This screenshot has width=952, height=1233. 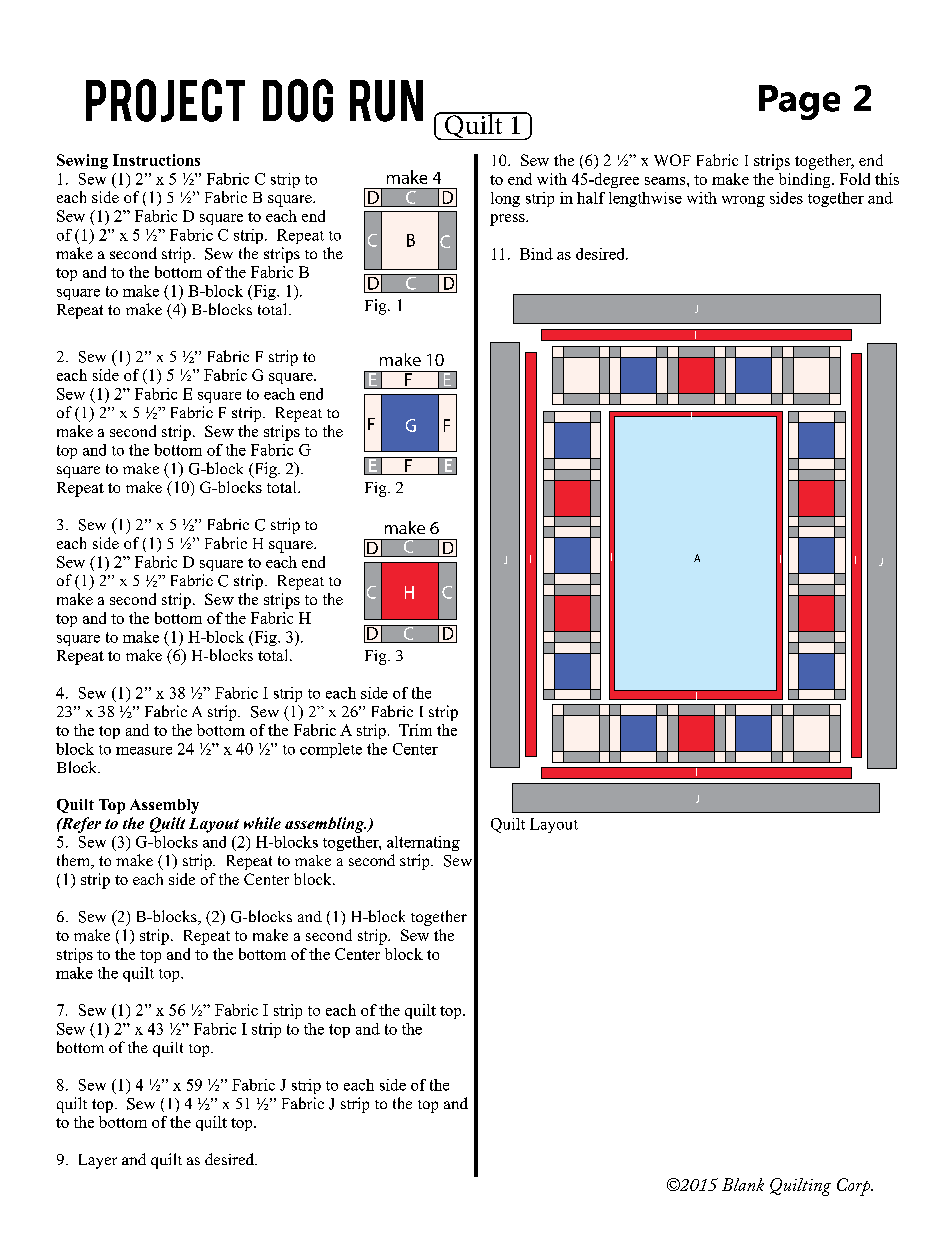 What do you see at coordinates (423, 843) in the screenshot?
I see `alternating` at bounding box center [423, 843].
